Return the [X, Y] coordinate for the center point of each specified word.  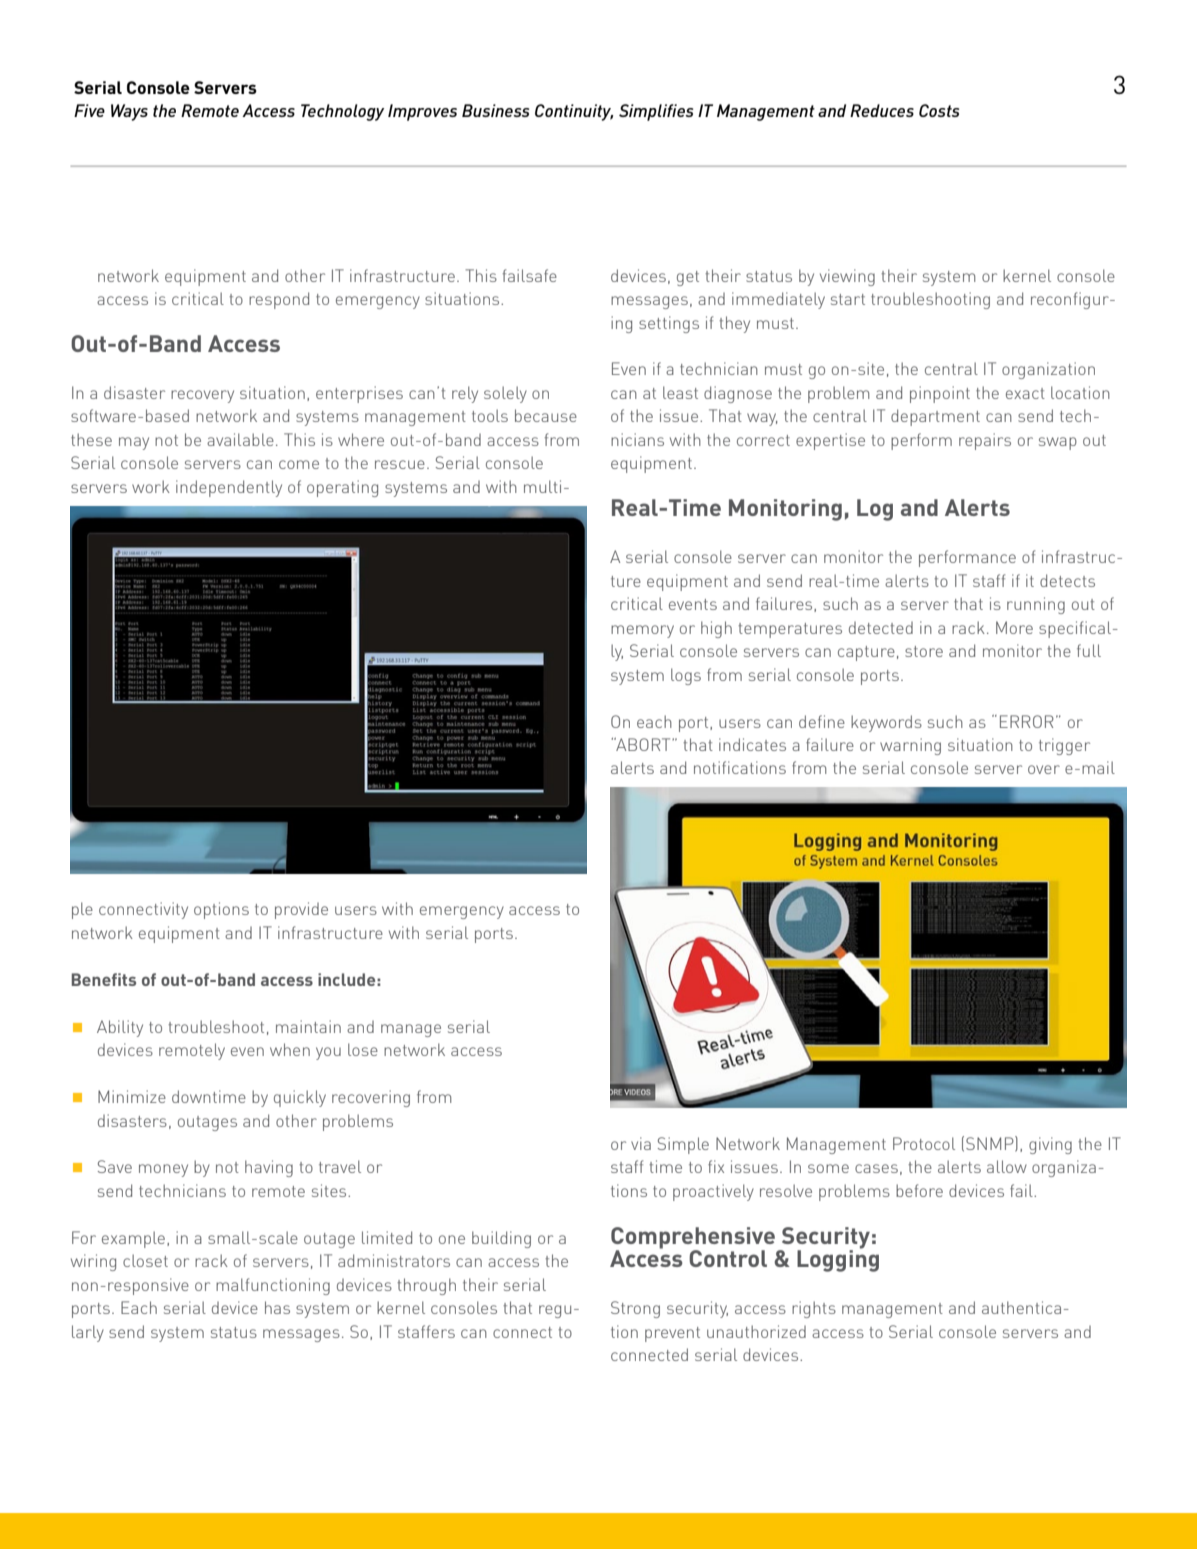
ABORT [643, 744]
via [641, 1143]
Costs [939, 110]
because [546, 415]
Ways [129, 112]
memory [642, 631]
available [240, 439]
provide [301, 910]
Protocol [924, 1143]
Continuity [574, 112]
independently [229, 488]
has [277, 1307]
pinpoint [940, 394]
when [290, 1049]
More [1014, 627]
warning [910, 746]
